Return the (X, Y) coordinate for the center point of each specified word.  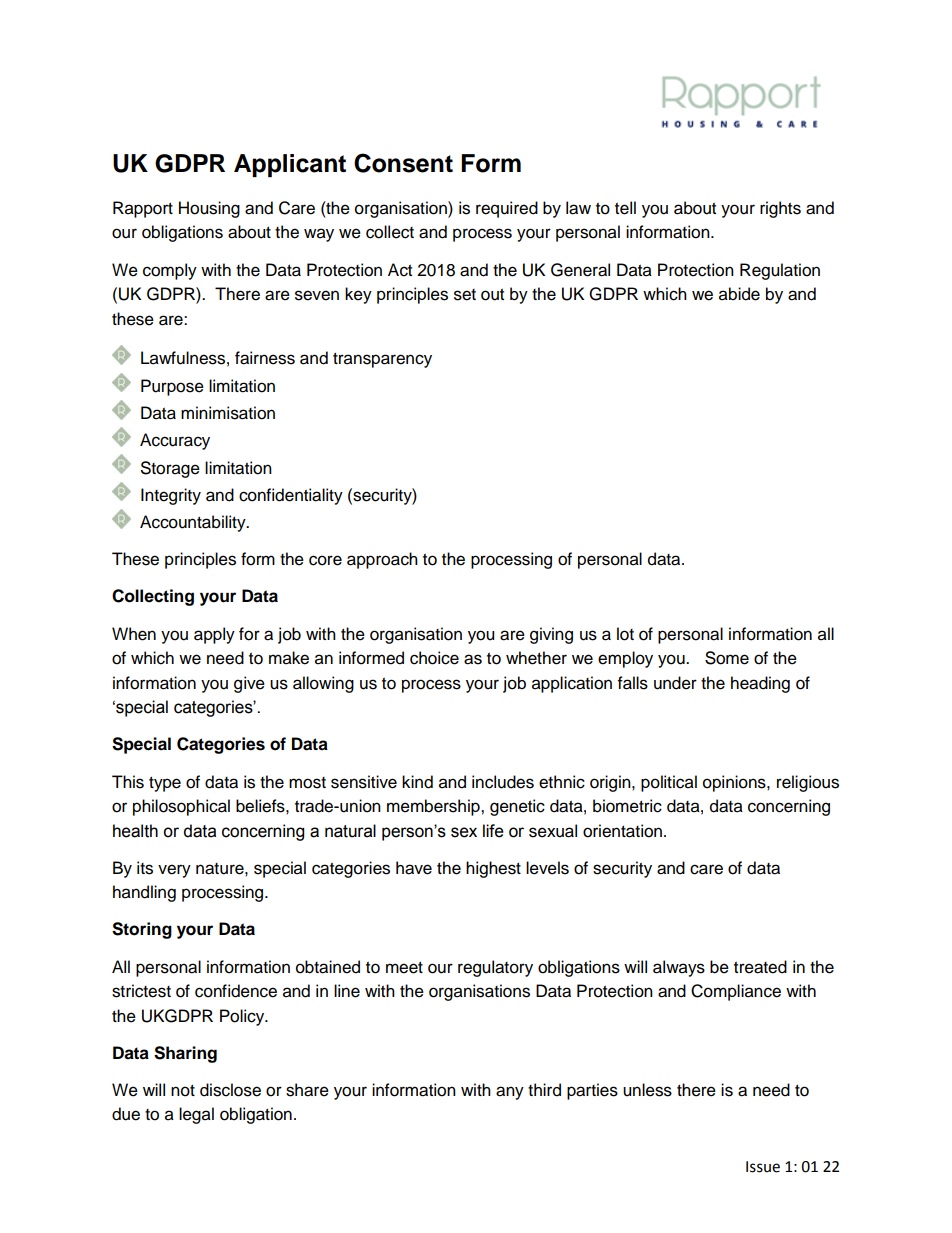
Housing (209, 209)
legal (196, 1115)
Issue (763, 1167)
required (507, 209)
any (510, 1093)
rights (780, 209)
